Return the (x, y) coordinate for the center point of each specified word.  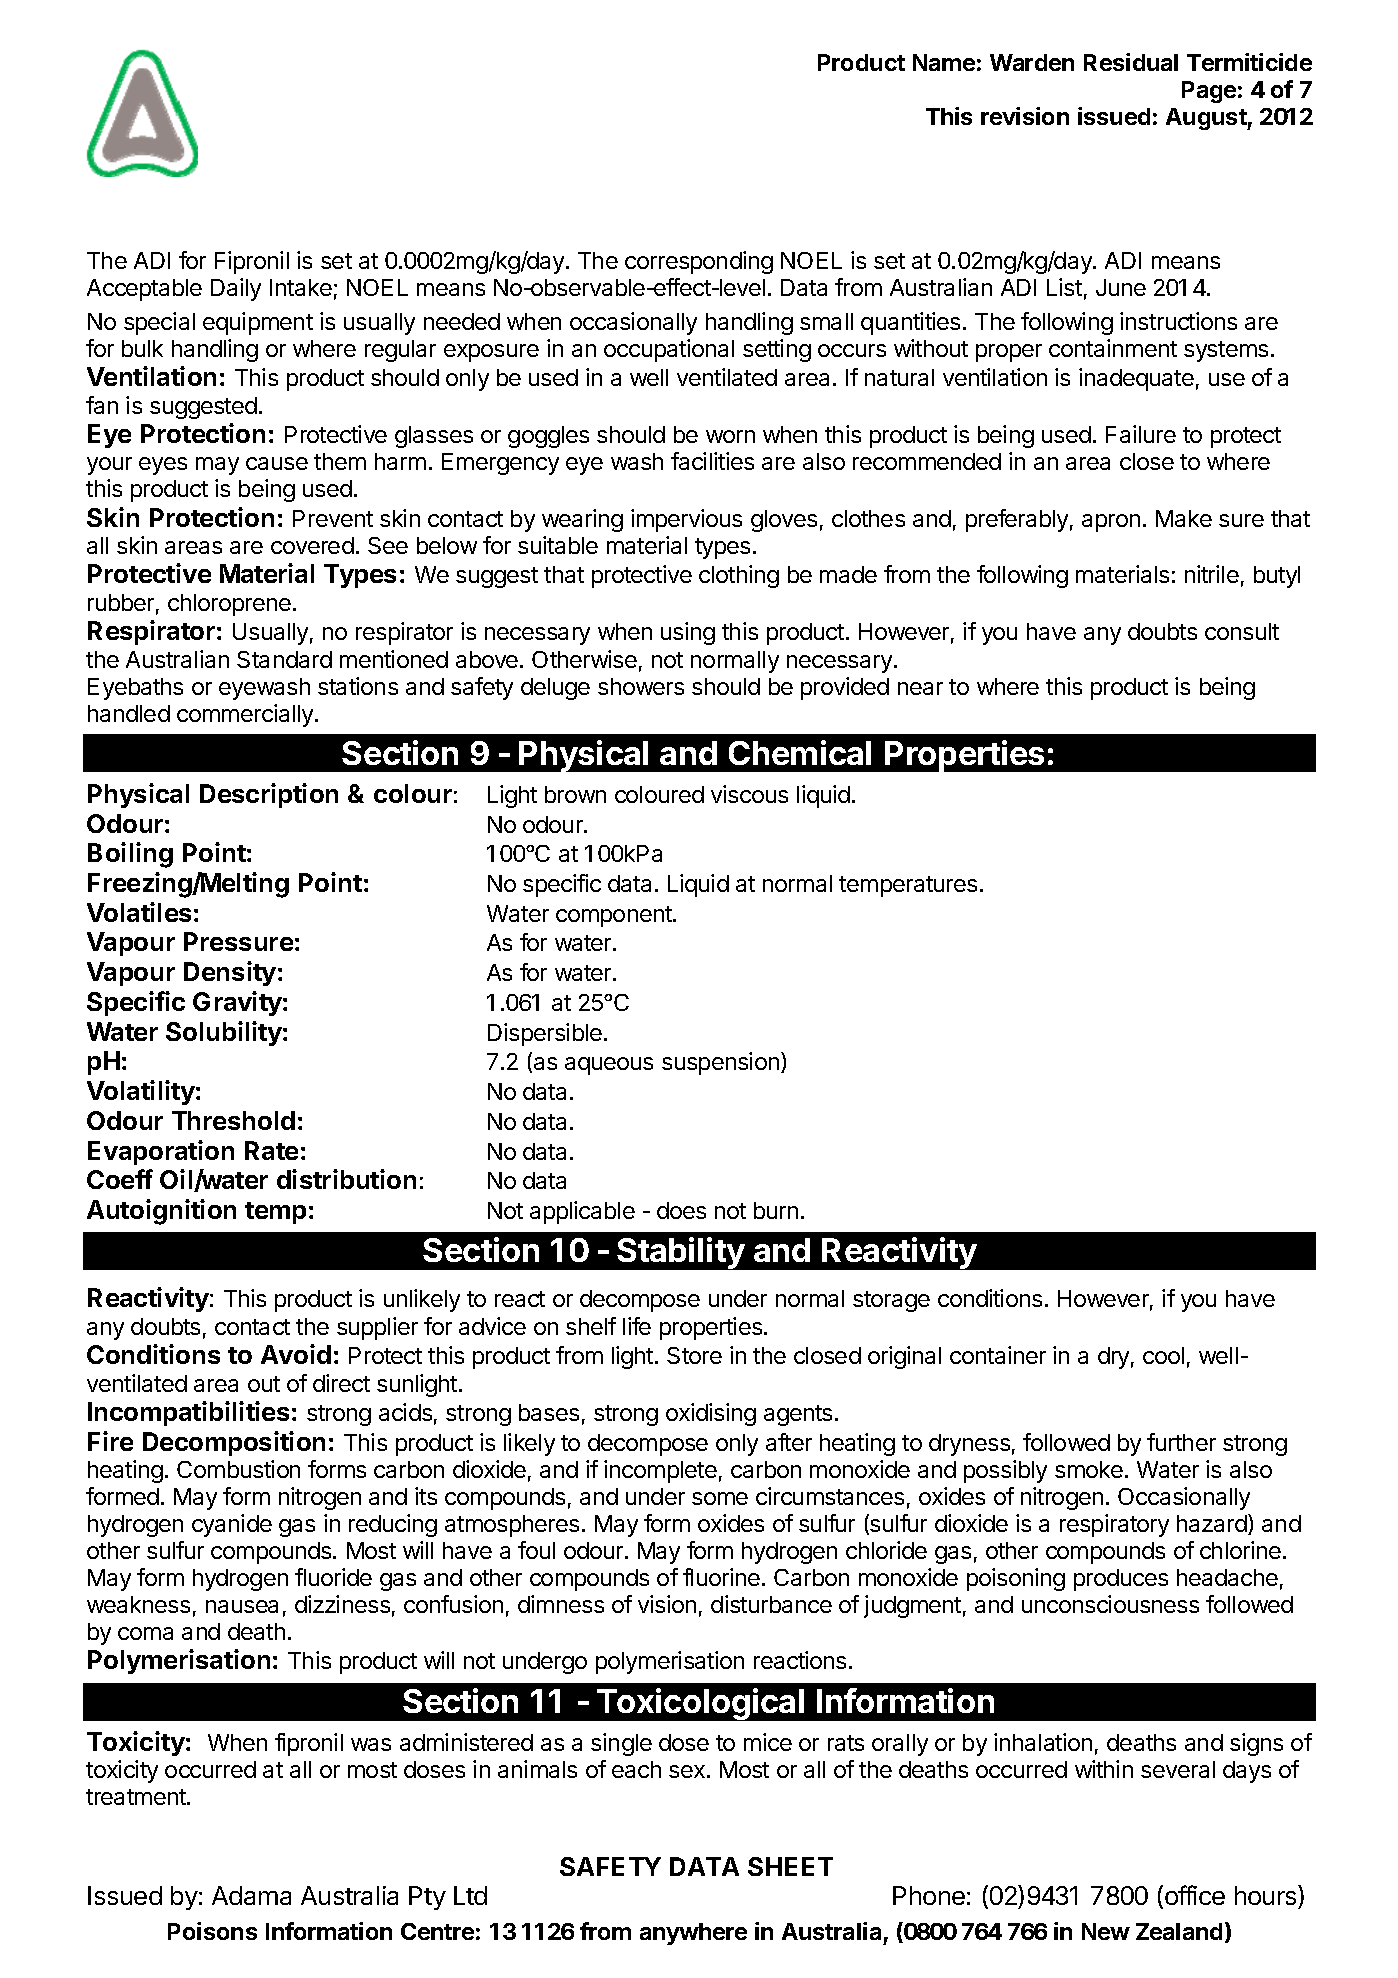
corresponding (699, 262)
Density (230, 973)
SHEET (790, 1866)
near (920, 688)
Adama (251, 1895)
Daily (236, 289)
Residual (1131, 62)
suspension (720, 1063)
